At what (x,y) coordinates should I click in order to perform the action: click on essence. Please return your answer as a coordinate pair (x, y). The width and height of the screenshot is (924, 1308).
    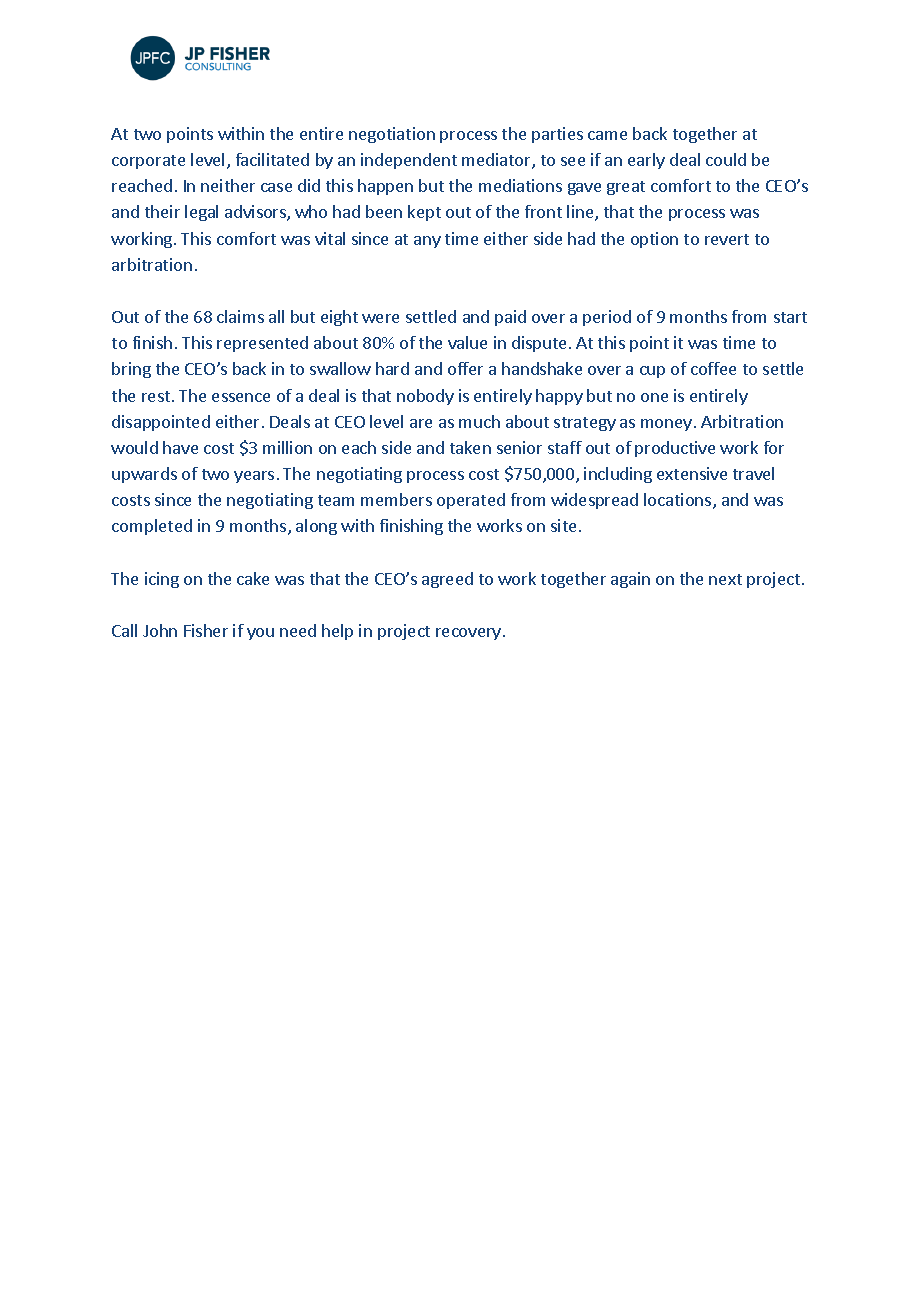
    Looking at the image, I should click on (241, 397).
